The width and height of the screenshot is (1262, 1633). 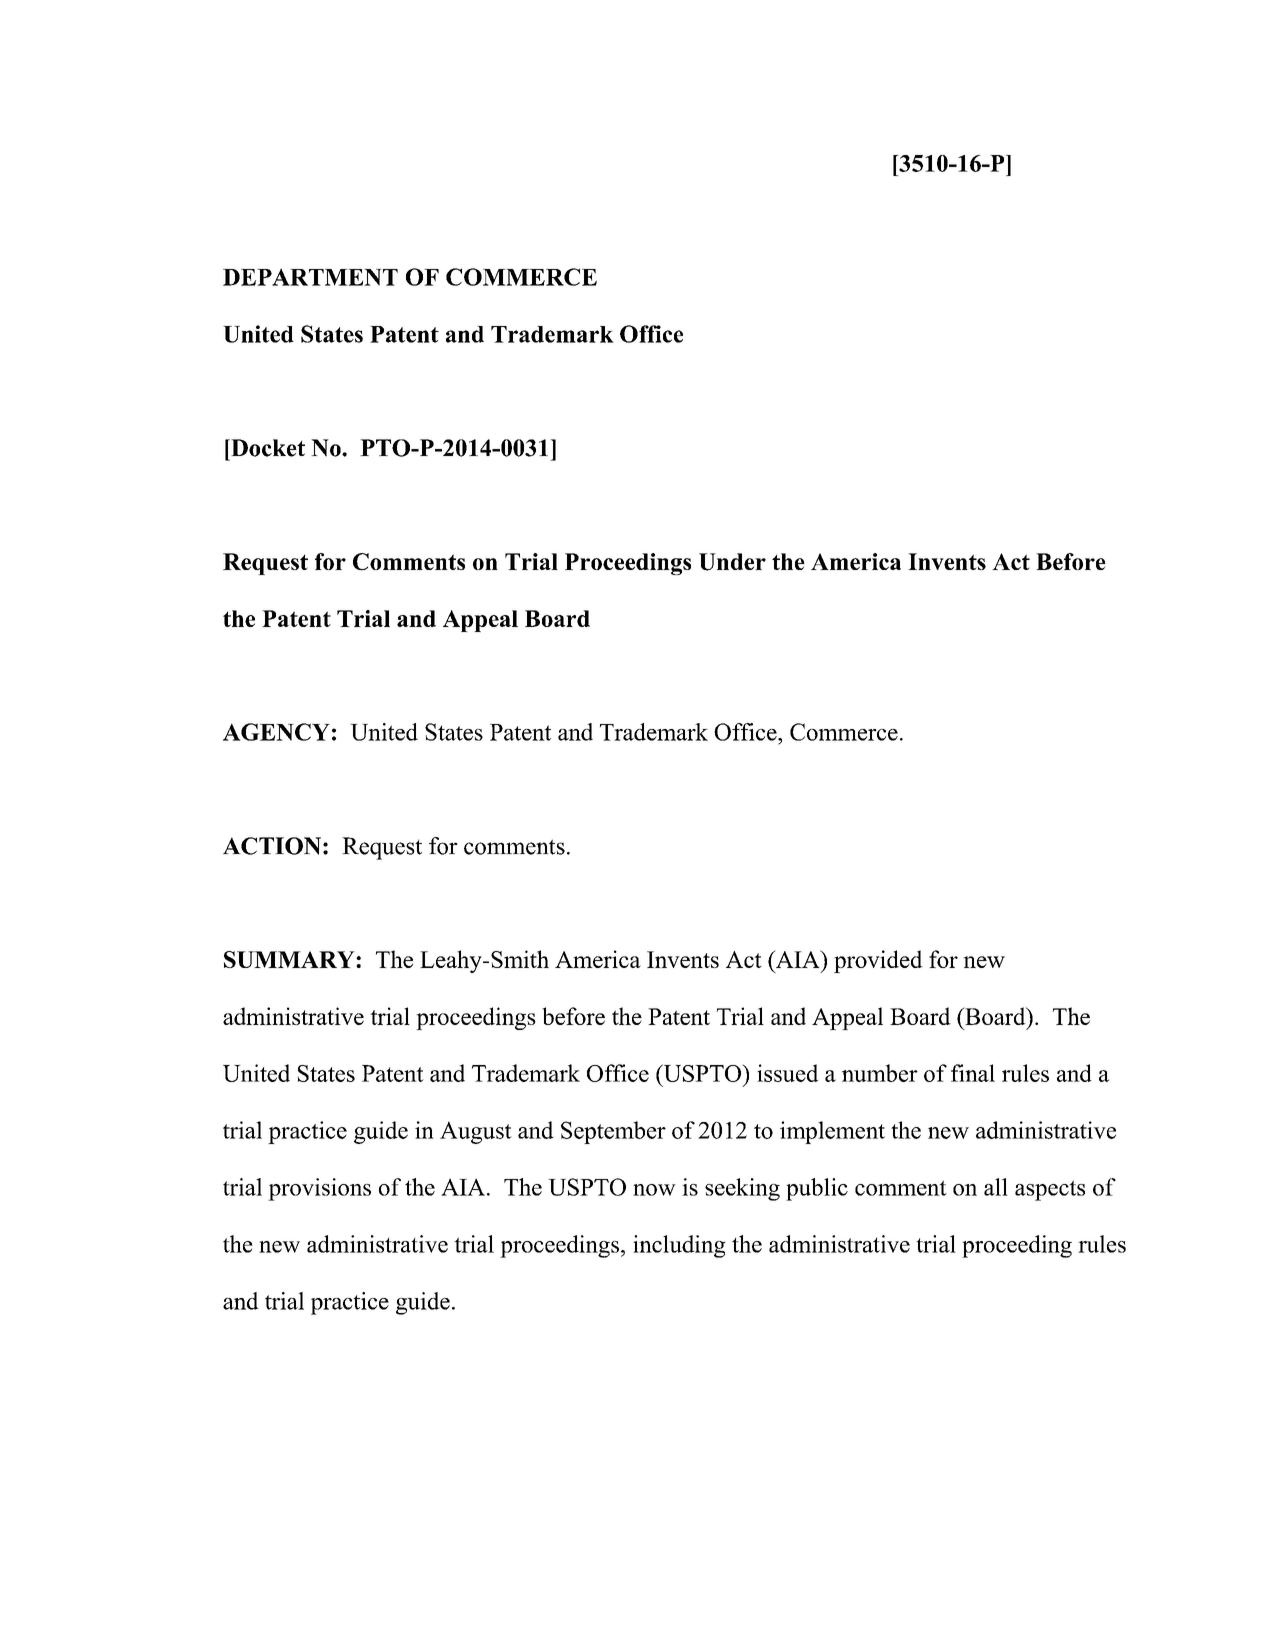 What do you see at coordinates (310, 277) in the screenshot?
I see `DEPARTMENT` at bounding box center [310, 277].
